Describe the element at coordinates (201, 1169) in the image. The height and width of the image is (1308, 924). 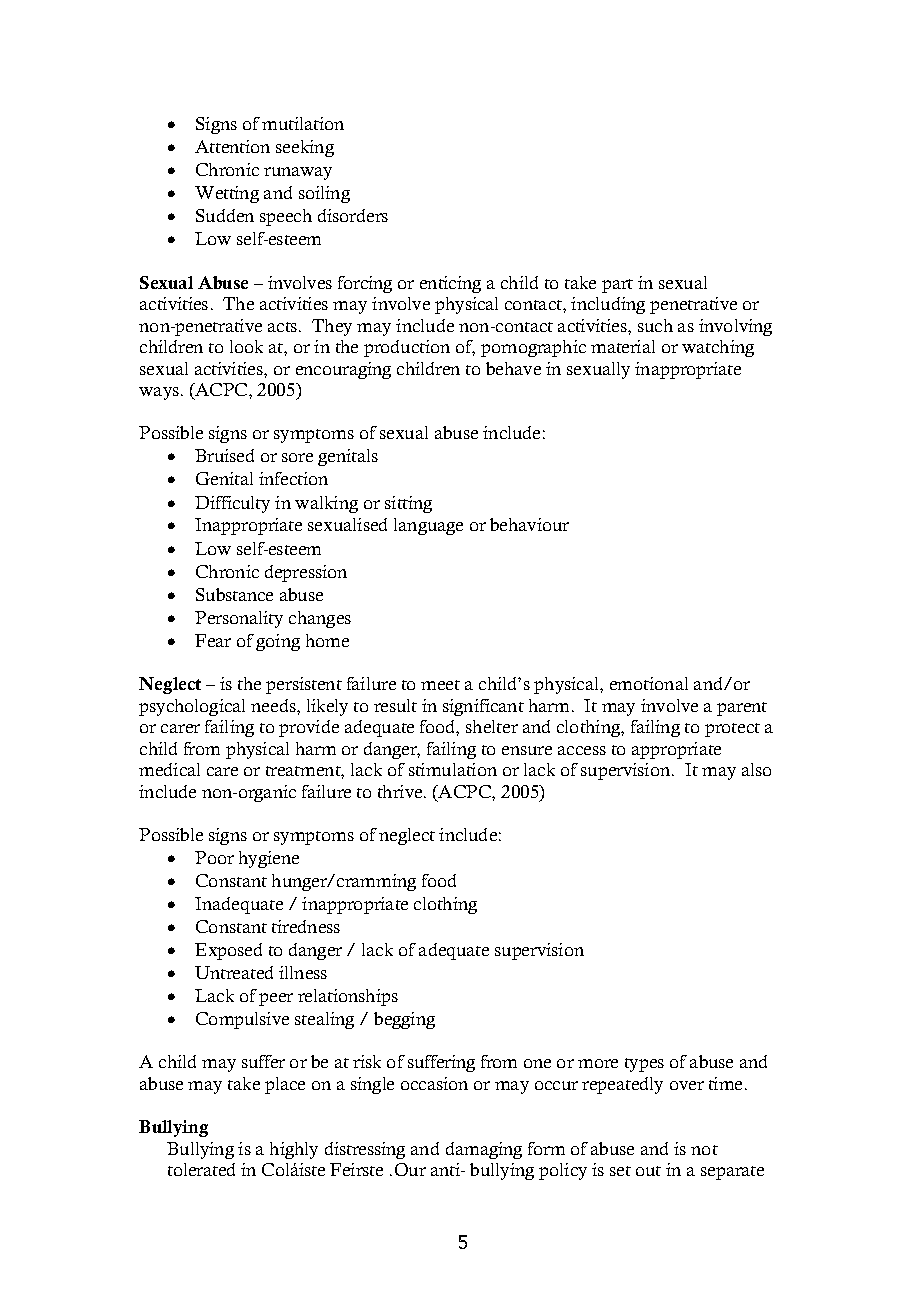
I see `tolerated` at that location.
